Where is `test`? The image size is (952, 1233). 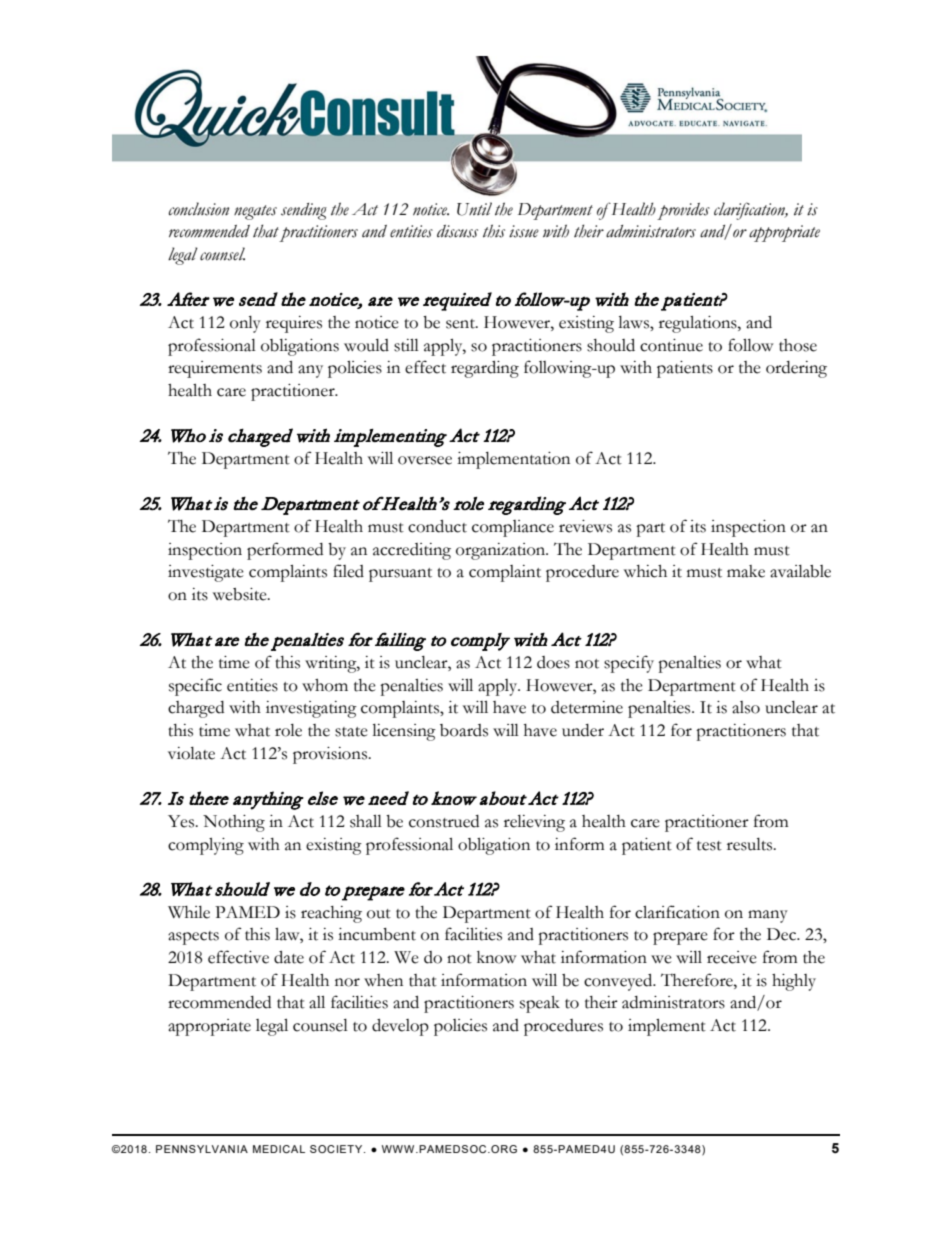 test is located at coordinates (709, 846).
